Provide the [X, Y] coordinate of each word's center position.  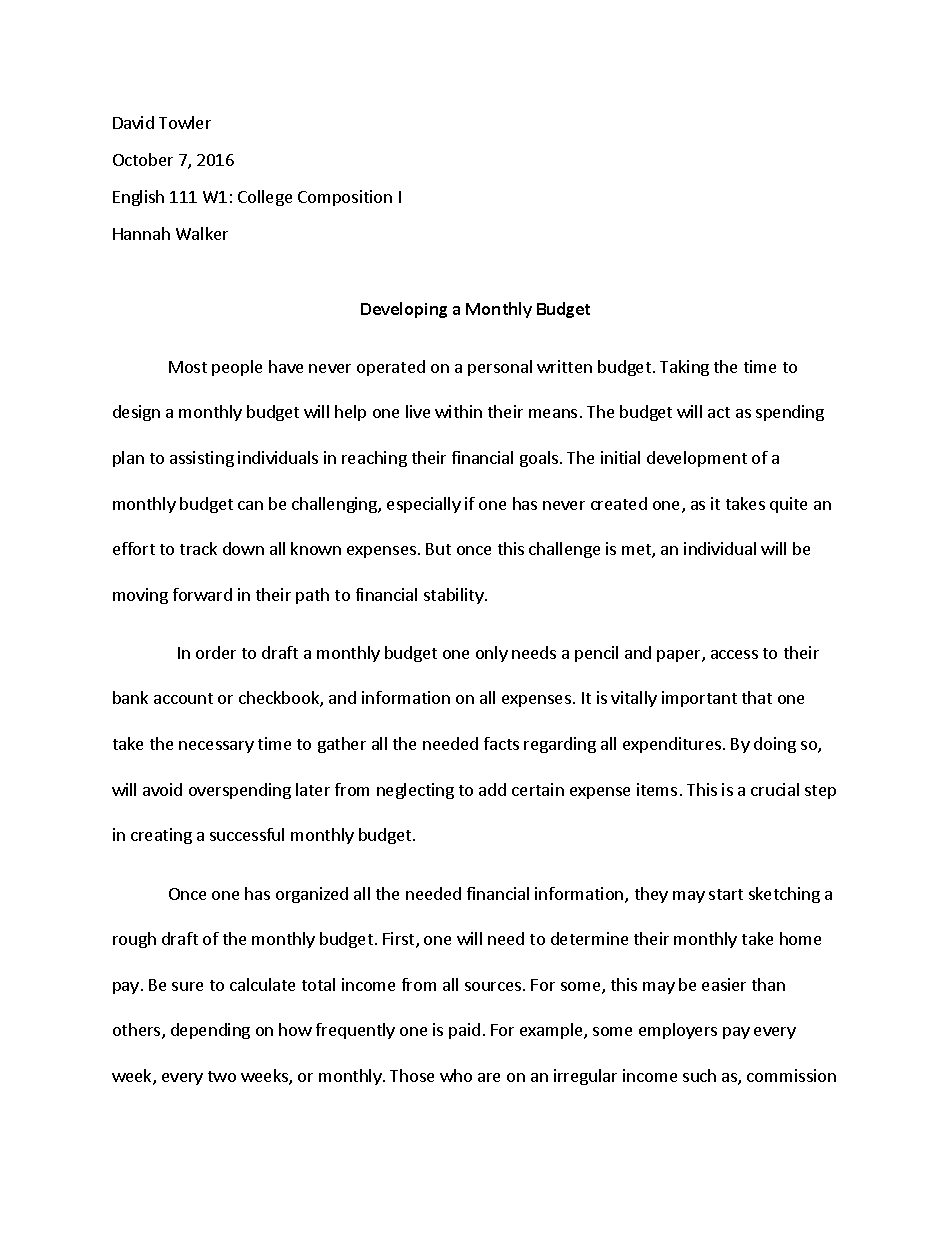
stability [455, 596]
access [734, 654]
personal [500, 368]
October [143, 159]
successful [247, 834]
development [697, 459]
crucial [775, 789]
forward [202, 594]
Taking [684, 368]
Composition [345, 198]
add [492, 789]
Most [188, 367]
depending [210, 1031]
